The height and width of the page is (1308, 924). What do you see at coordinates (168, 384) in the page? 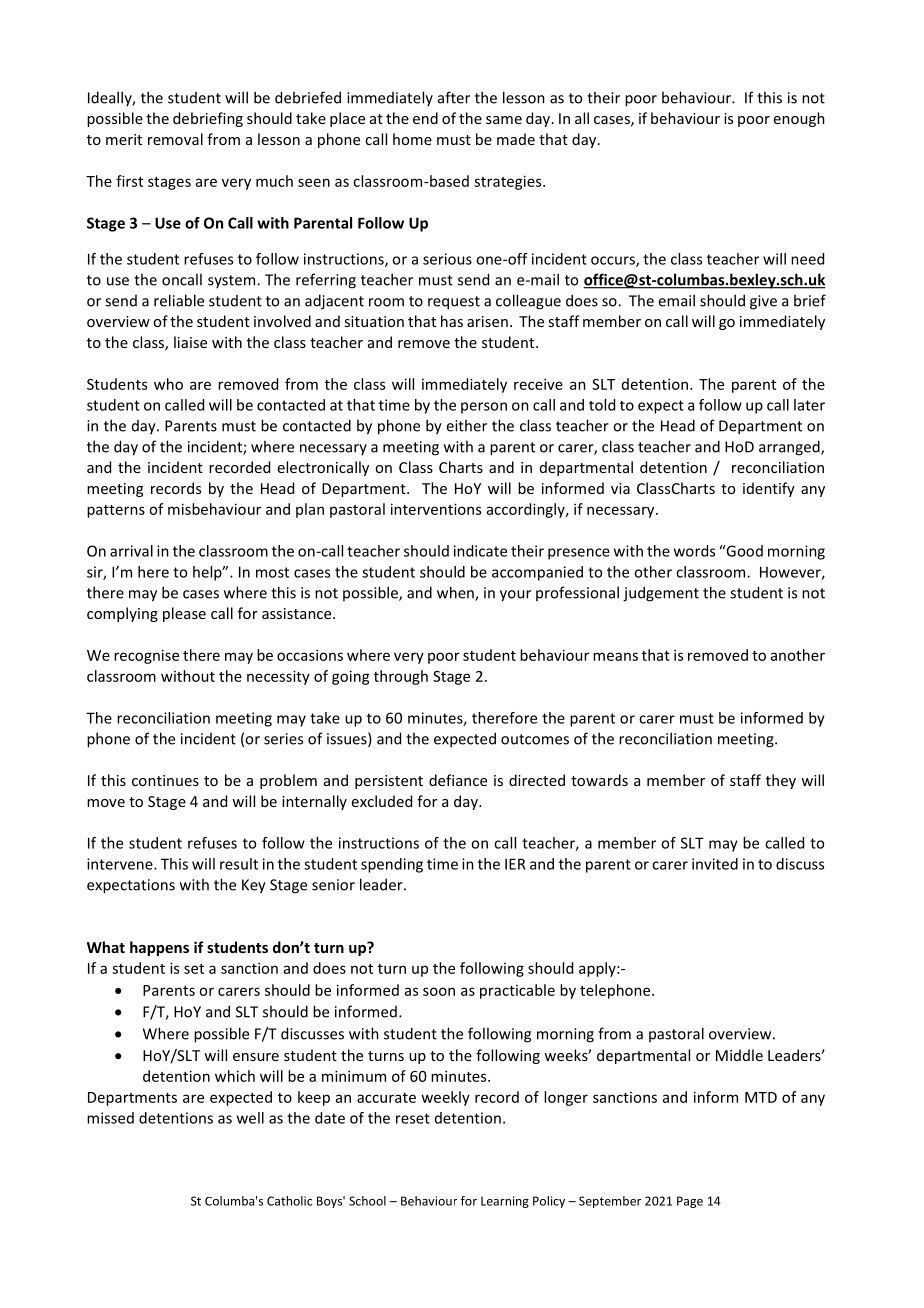
I see `who` at bounding box center [168, 384].
